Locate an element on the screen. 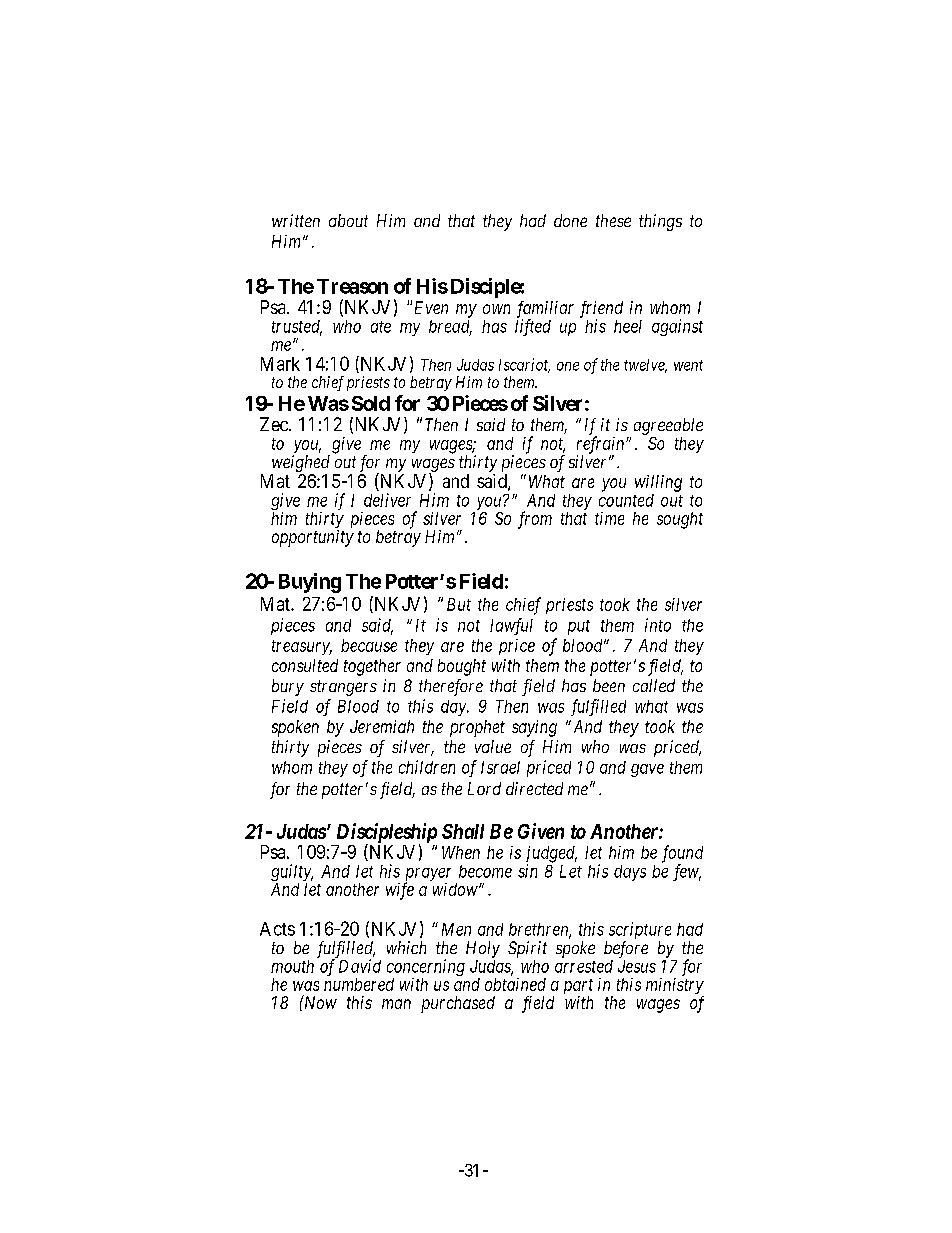  things is located at coordinates (660, 222).
